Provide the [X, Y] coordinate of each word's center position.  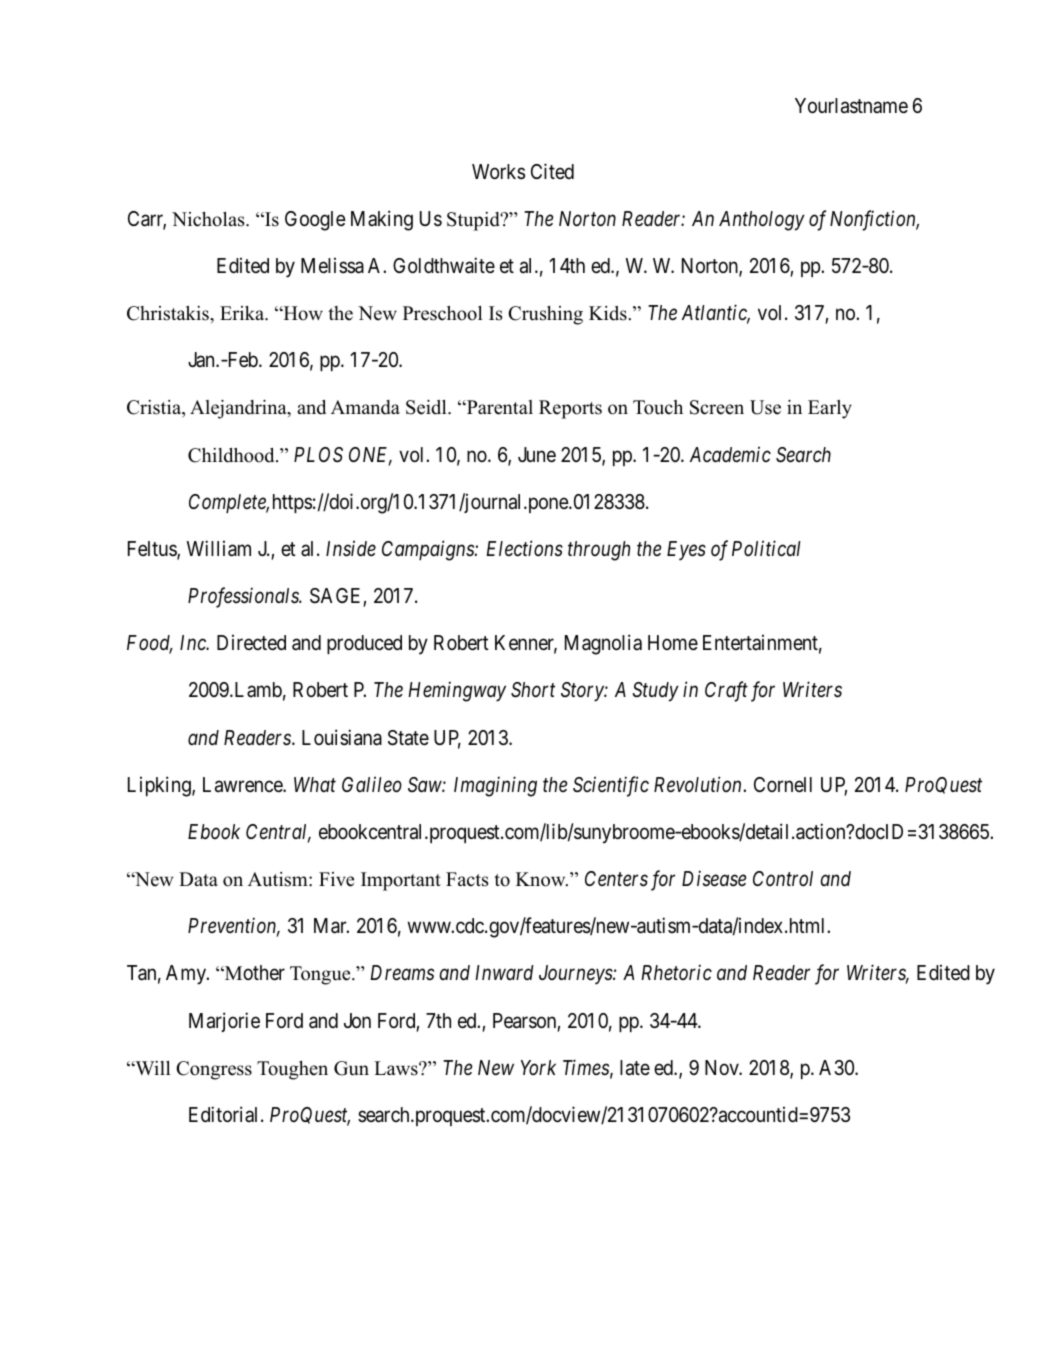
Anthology [762, 221]
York [538, 1068]
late [635, 1068]
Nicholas [209, 219]
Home [673, 643]
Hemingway [457, 692]
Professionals [244, 597]
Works [498, 172]
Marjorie [224, 1022]
